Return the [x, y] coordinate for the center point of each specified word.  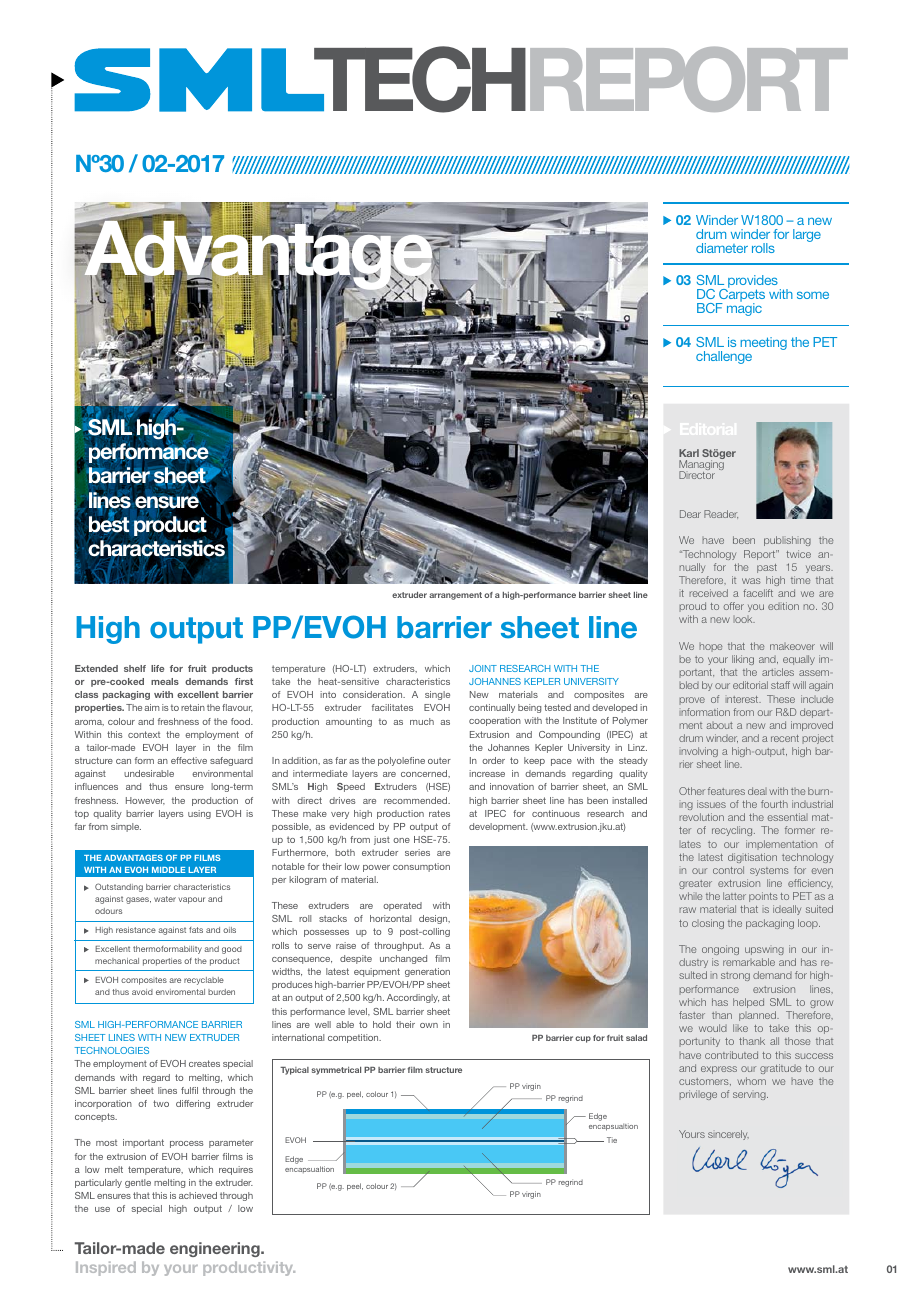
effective [189, 760]
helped [748, 1003]
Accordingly [413, 998]
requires [236, 1170]
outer [439, 760]
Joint [483, 668]
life [157, 668]
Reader [721, 514]
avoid [142, 992]
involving [699, 754]
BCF [710, 308]
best [109, 523]
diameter [722, 248]
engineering [216, 1249]
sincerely [728, 1135]
